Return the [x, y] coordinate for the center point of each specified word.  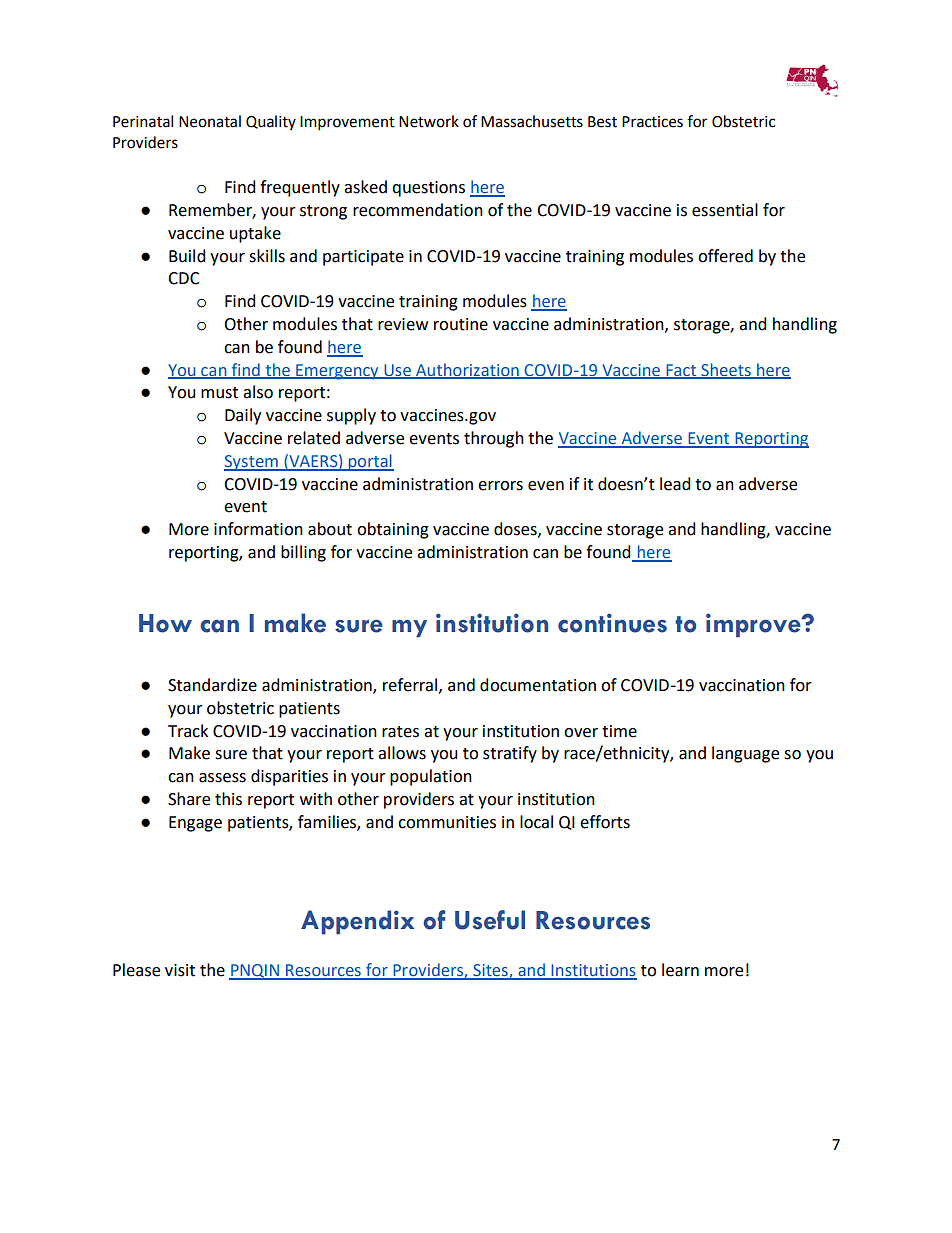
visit [180, 970]
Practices [652, 122]
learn [680, 970]
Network [429, 121]
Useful [490, 920]
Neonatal [210, 121]
